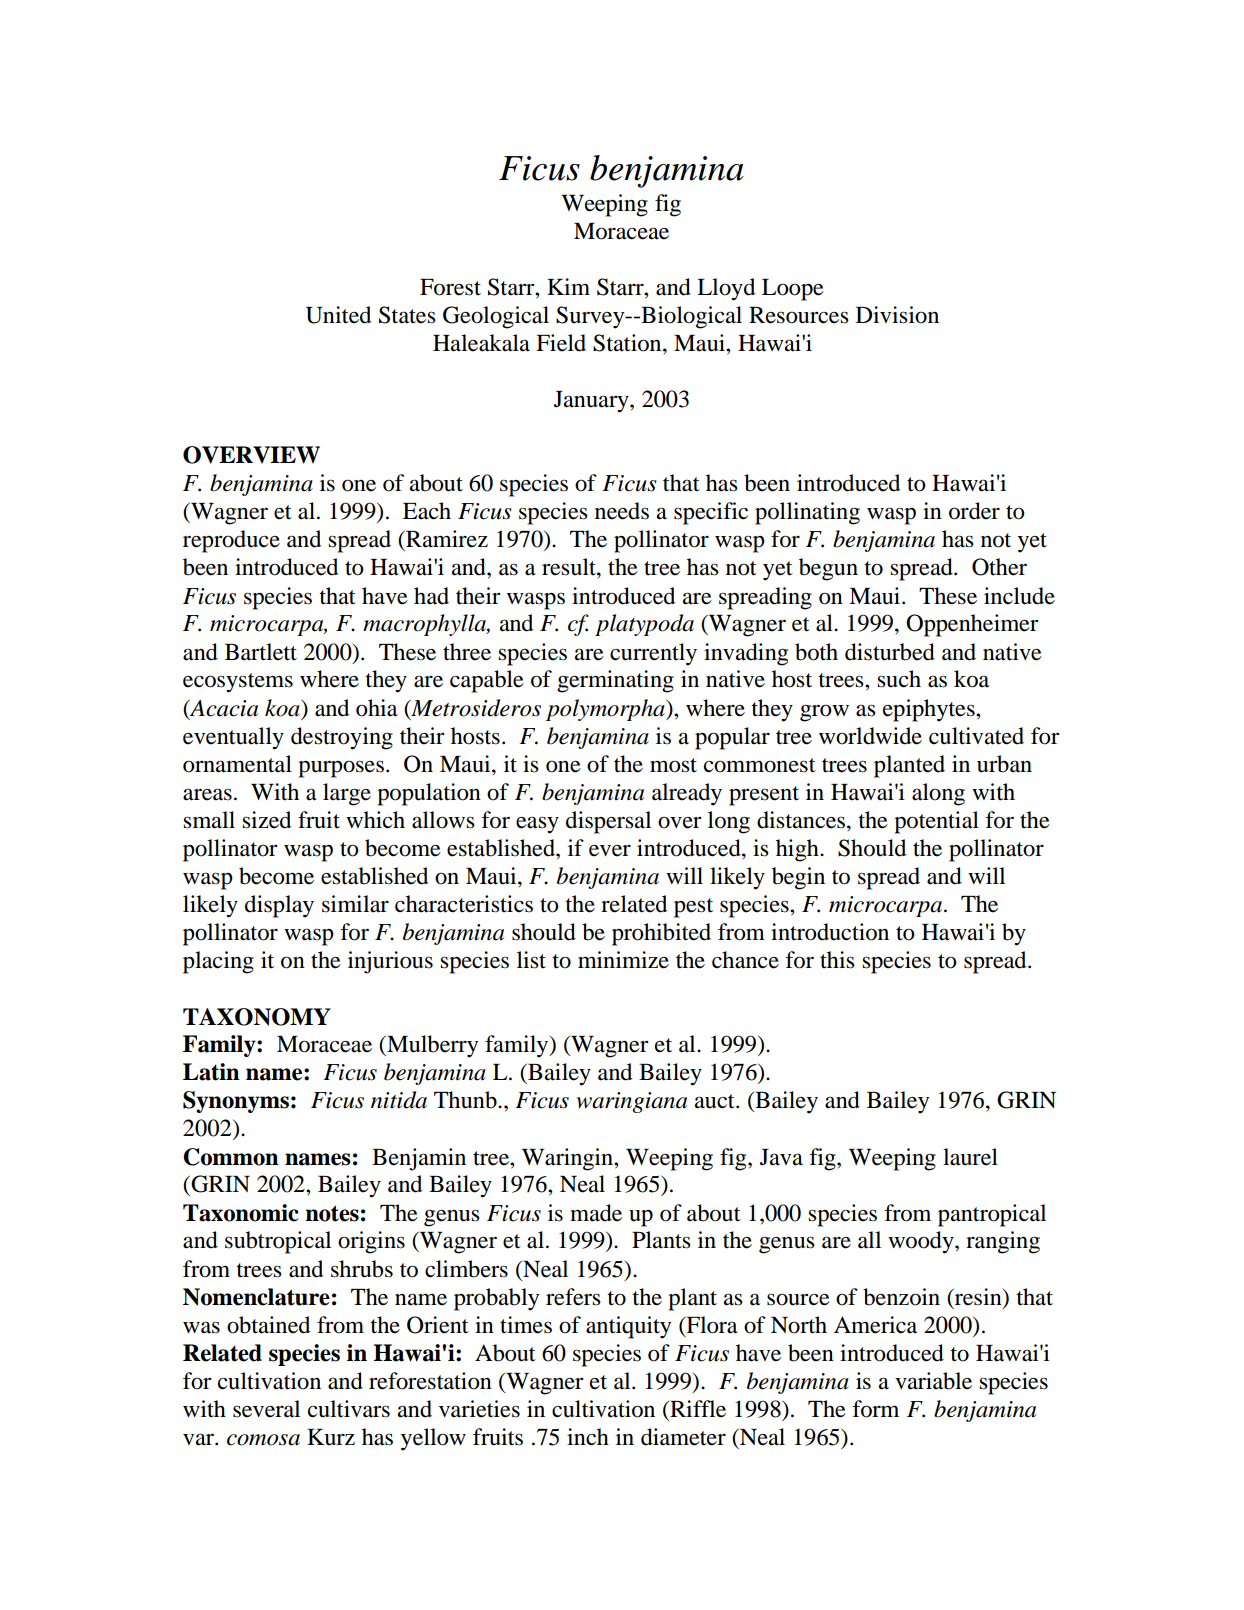 The image size is (1244, 1610). Describe the element at coordinates (588, 1437) in the screenshot. I see `inch` at that location.
